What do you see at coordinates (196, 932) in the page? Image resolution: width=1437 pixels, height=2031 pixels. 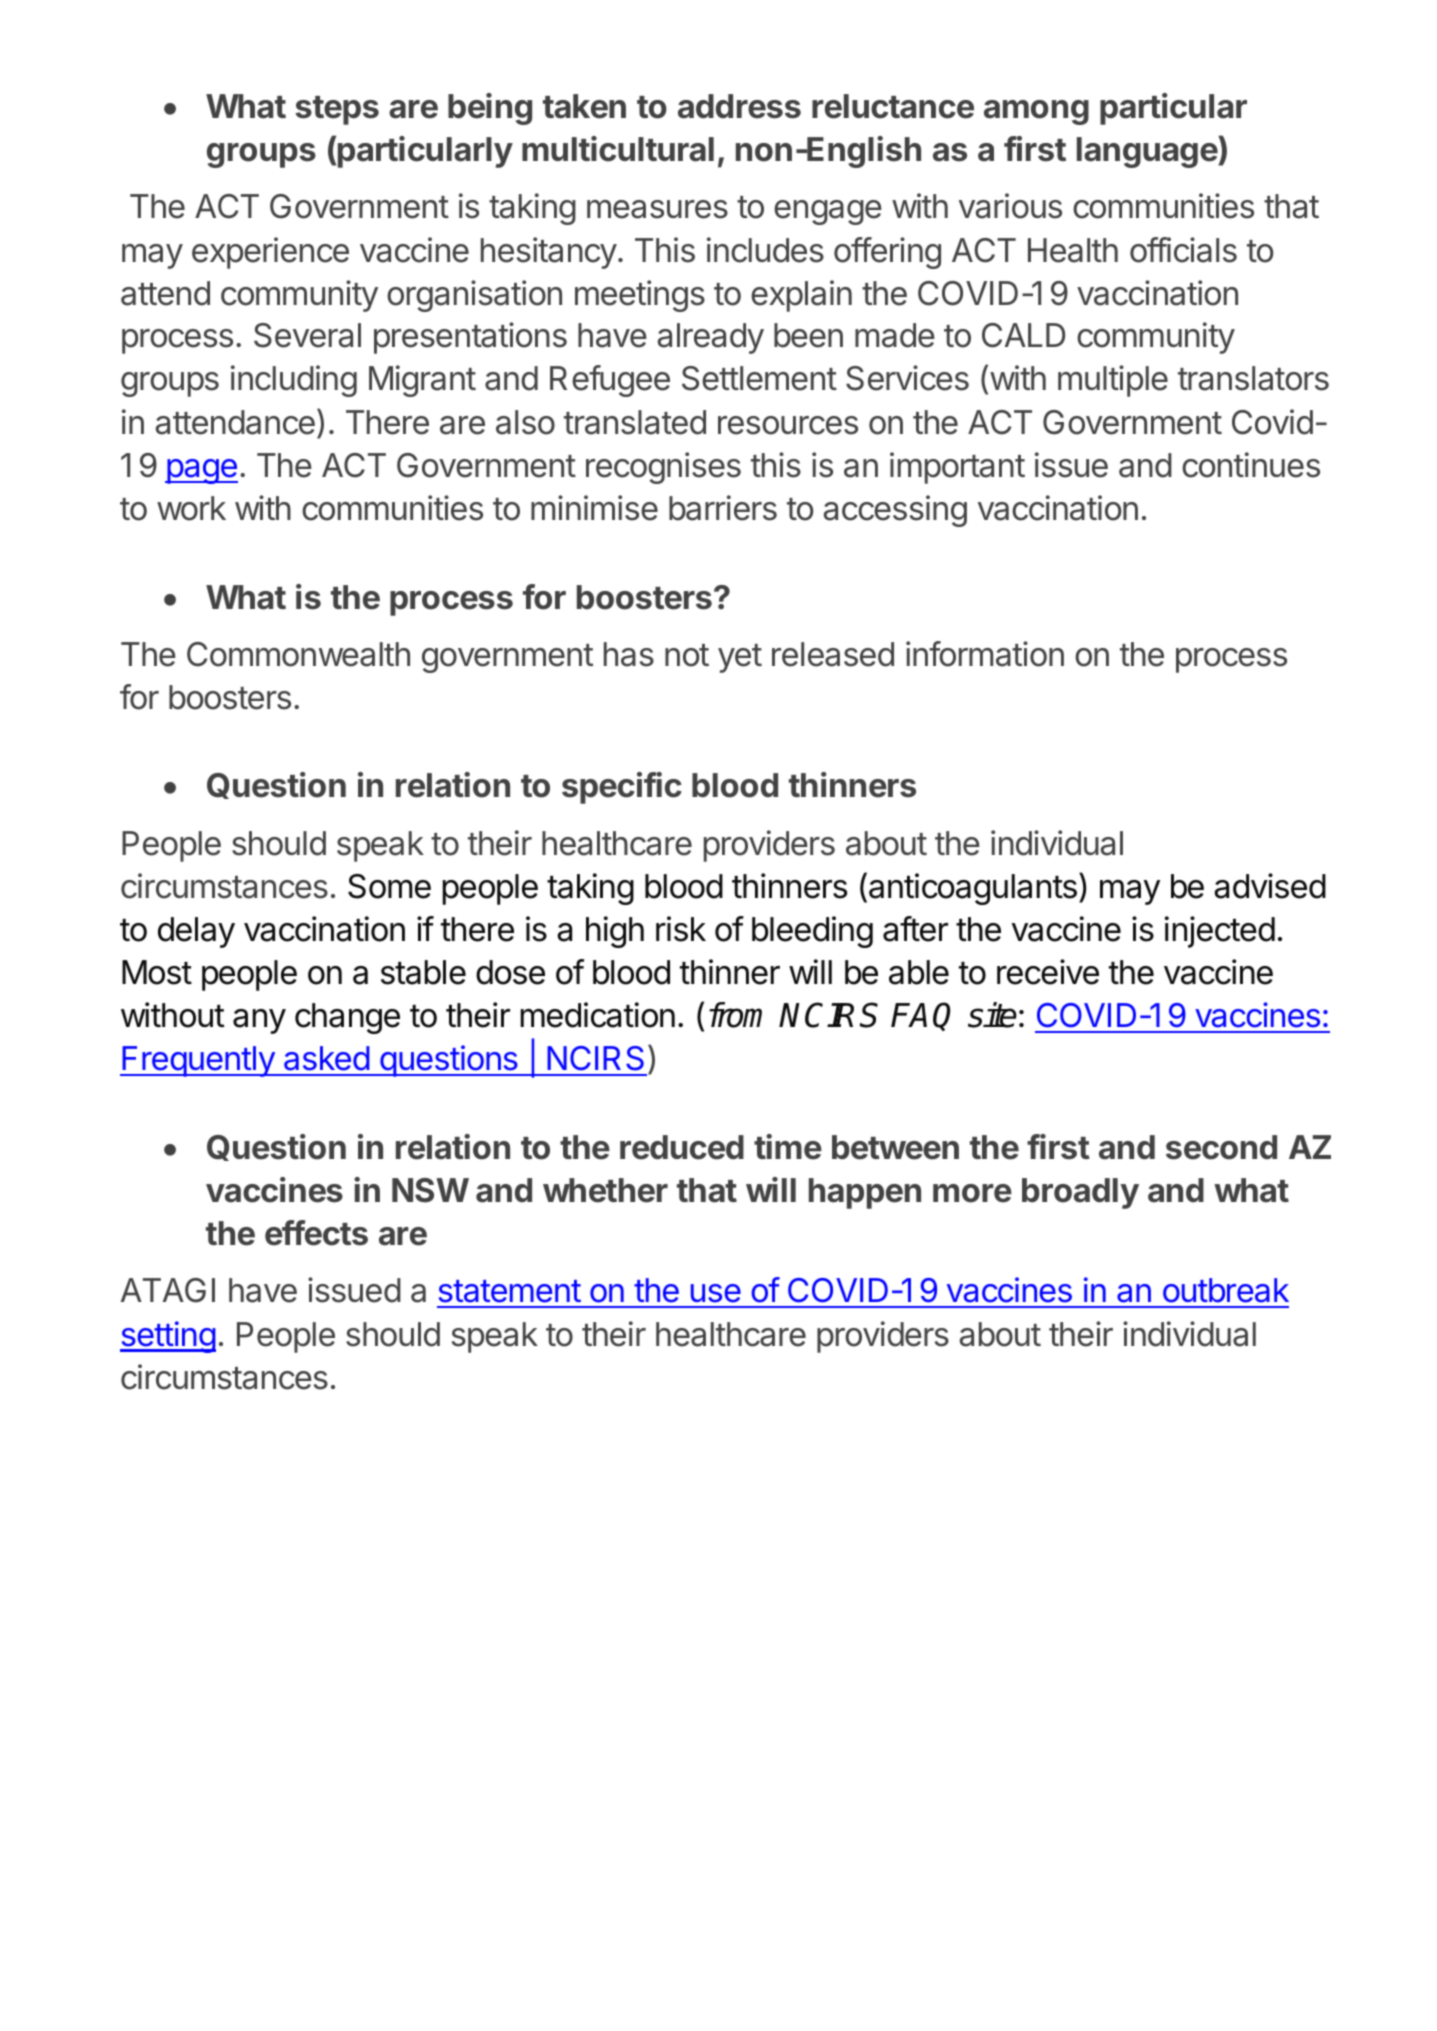 I see `delay` at bounding box center [196, 932].
